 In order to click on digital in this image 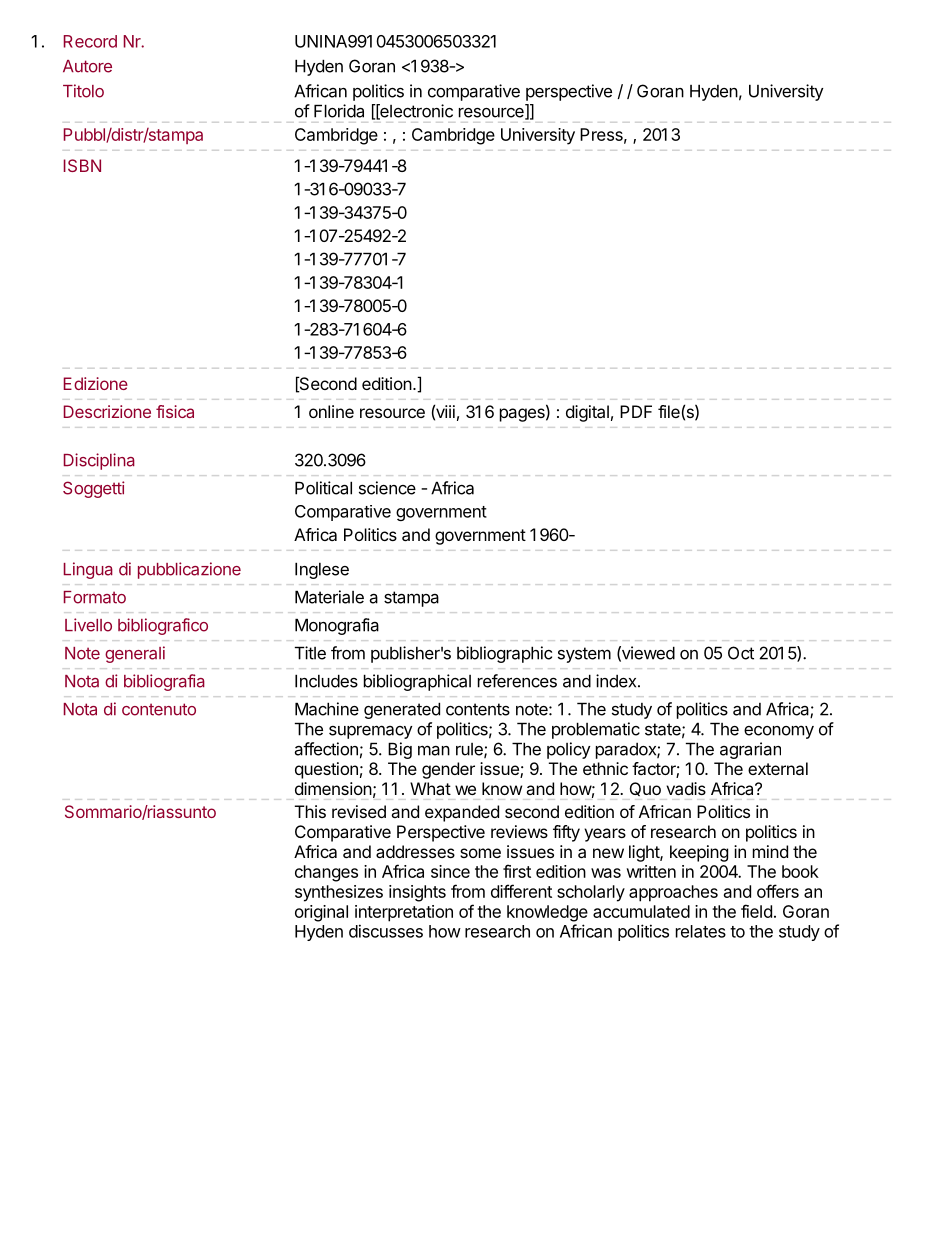, I will do `click(587, 413)`.
